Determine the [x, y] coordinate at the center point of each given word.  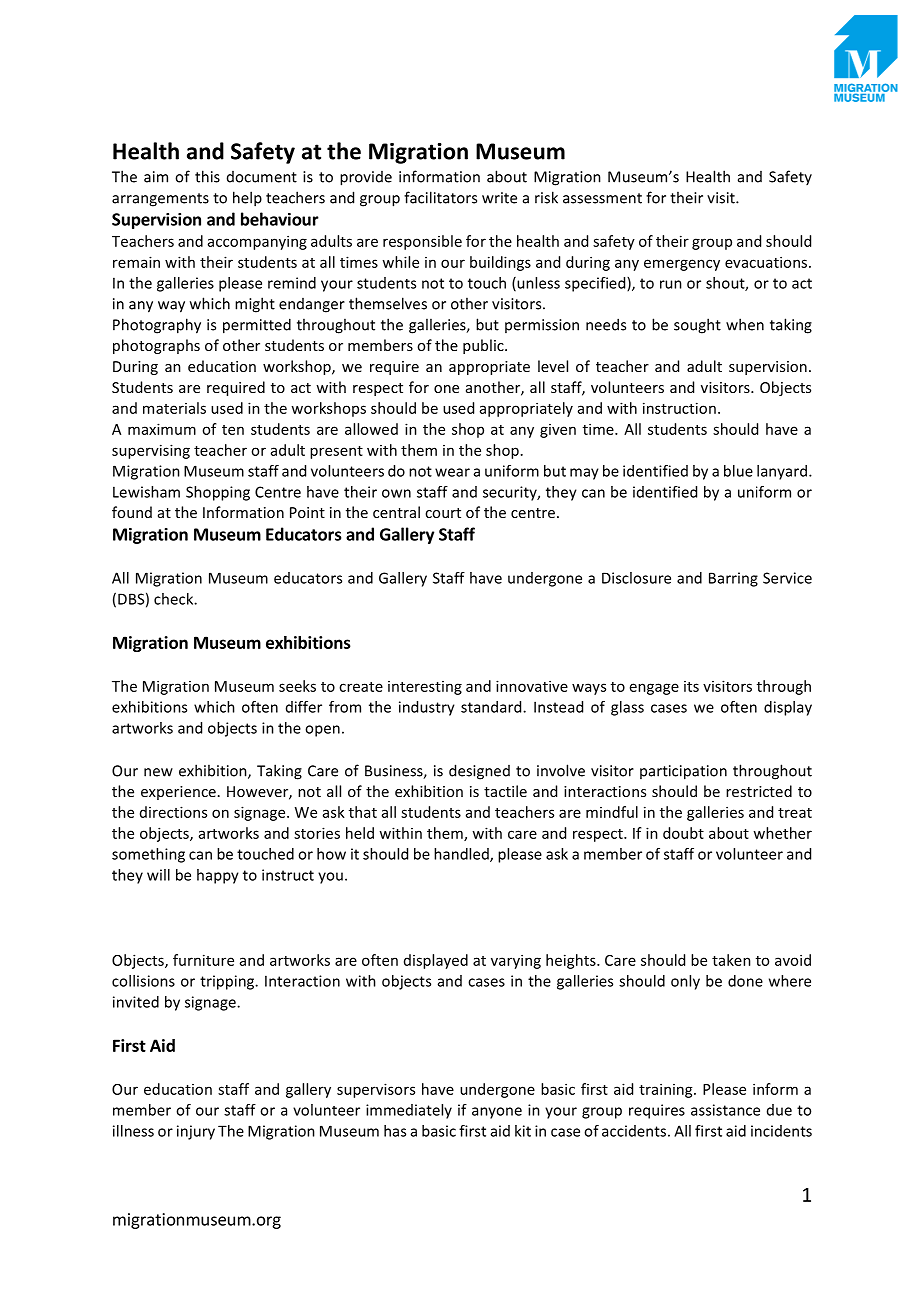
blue [738, 471]
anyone [497, 1113]
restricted [759, 791]
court [443, 513]
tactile [505, 791]
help [247, 199]
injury [196, 1132]
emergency [682, 265]
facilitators [440, 197]
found [132, 512]
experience [178, 793]
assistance [725, 1110]
